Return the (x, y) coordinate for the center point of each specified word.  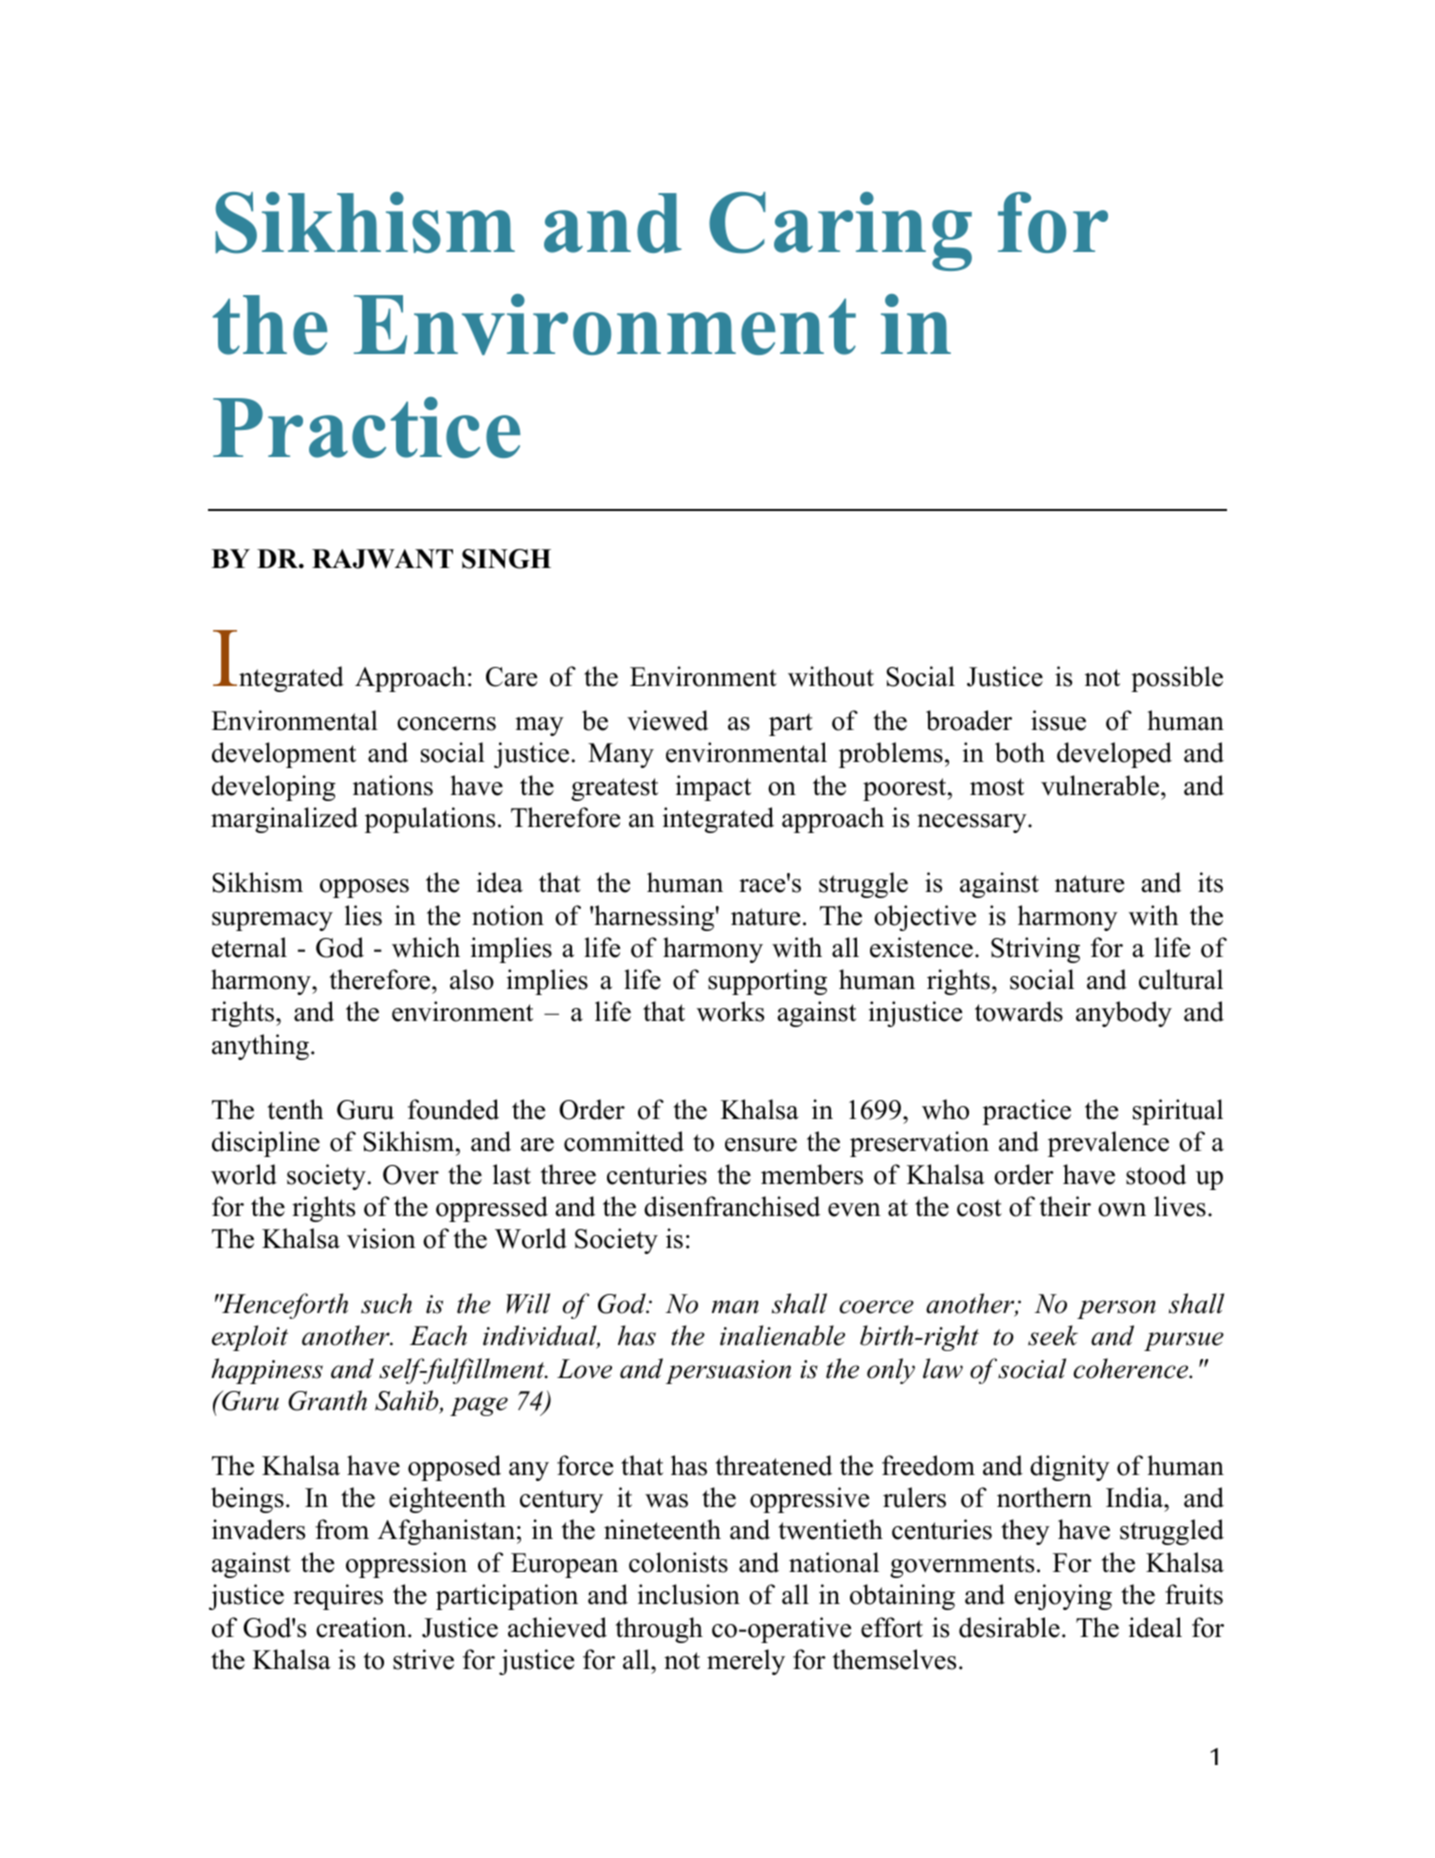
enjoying (1063, 1597)
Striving (1035, 950)
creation (362, 1627)
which (426, 947)
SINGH (506, 559)
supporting (767, 982)
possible (1177, 679)
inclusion (689, 1594)
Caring (840, 231)
